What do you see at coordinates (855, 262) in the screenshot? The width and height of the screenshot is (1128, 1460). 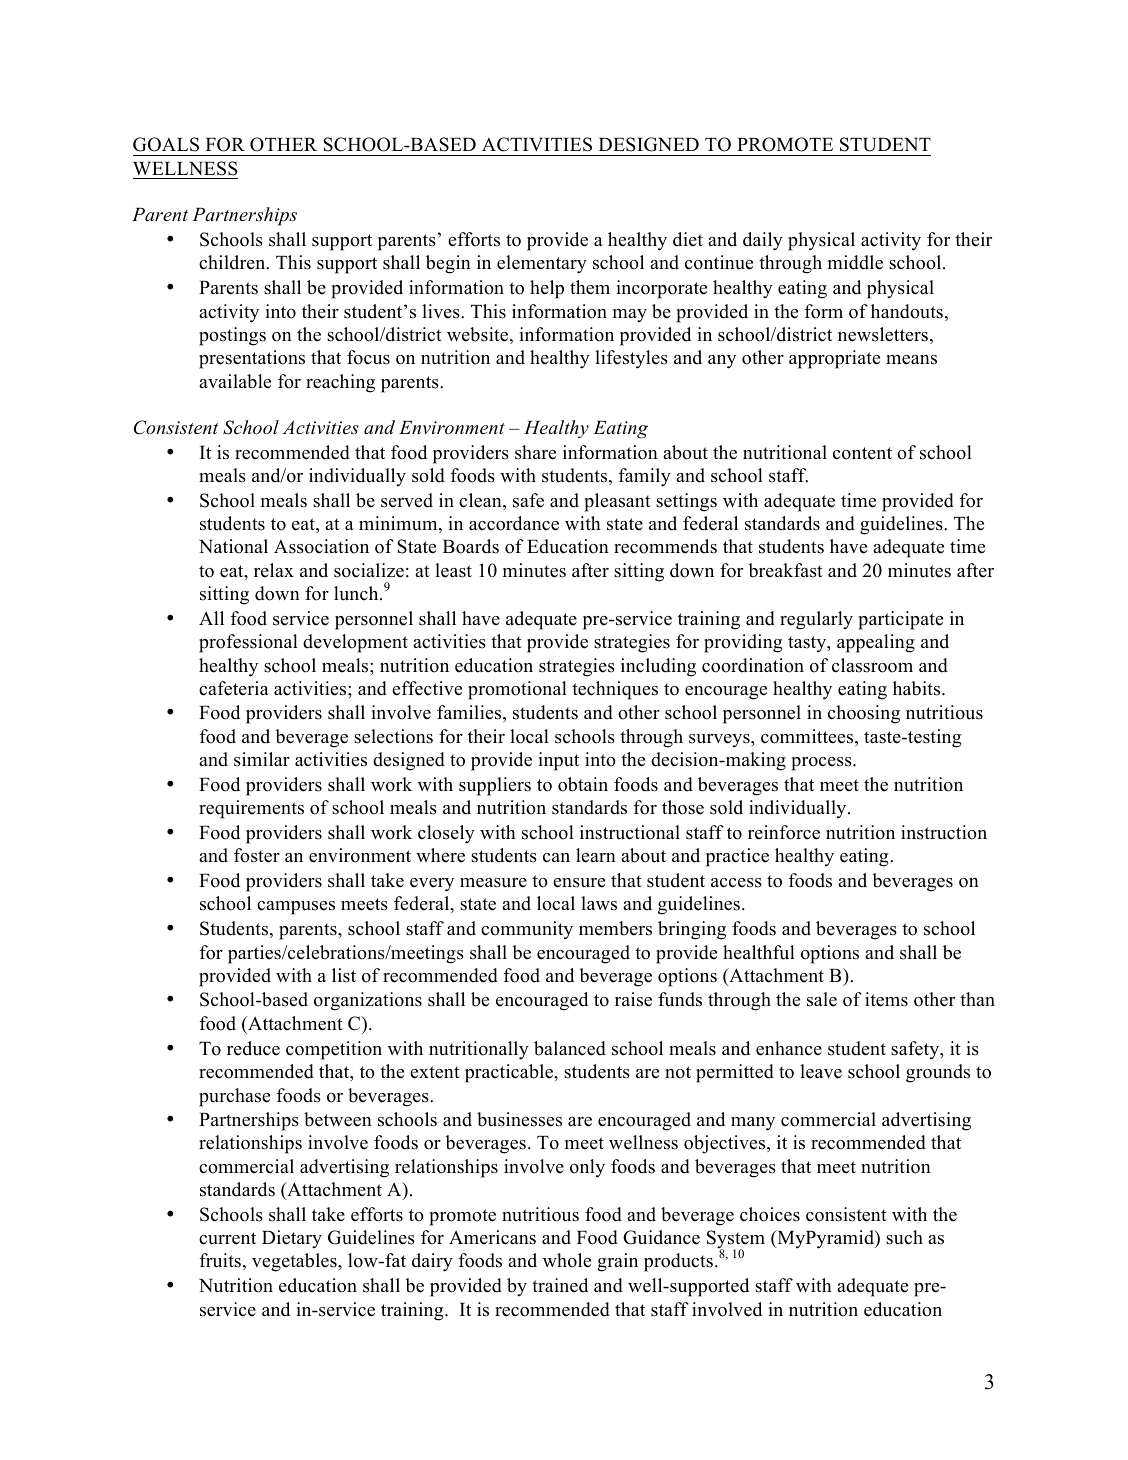 I see `middle` at bounding box center [855, 262].
